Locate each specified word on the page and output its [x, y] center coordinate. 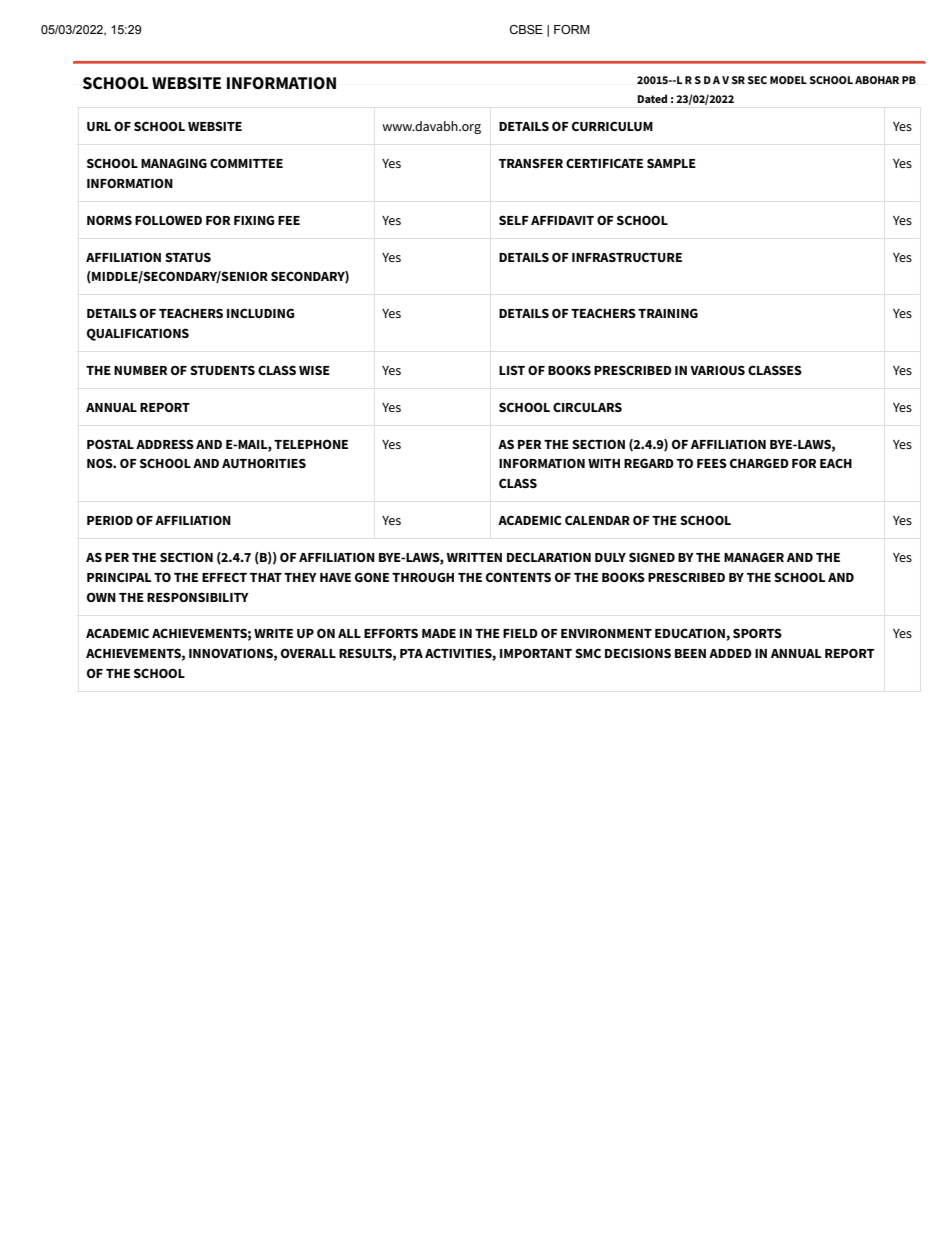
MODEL [788, 80]
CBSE [526, 29]
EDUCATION [691, 634]
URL [99, 126]
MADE [439, 633]
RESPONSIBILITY [198, 597]
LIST [512, 370]
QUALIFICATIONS [138, 334]
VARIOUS [717, 370]
